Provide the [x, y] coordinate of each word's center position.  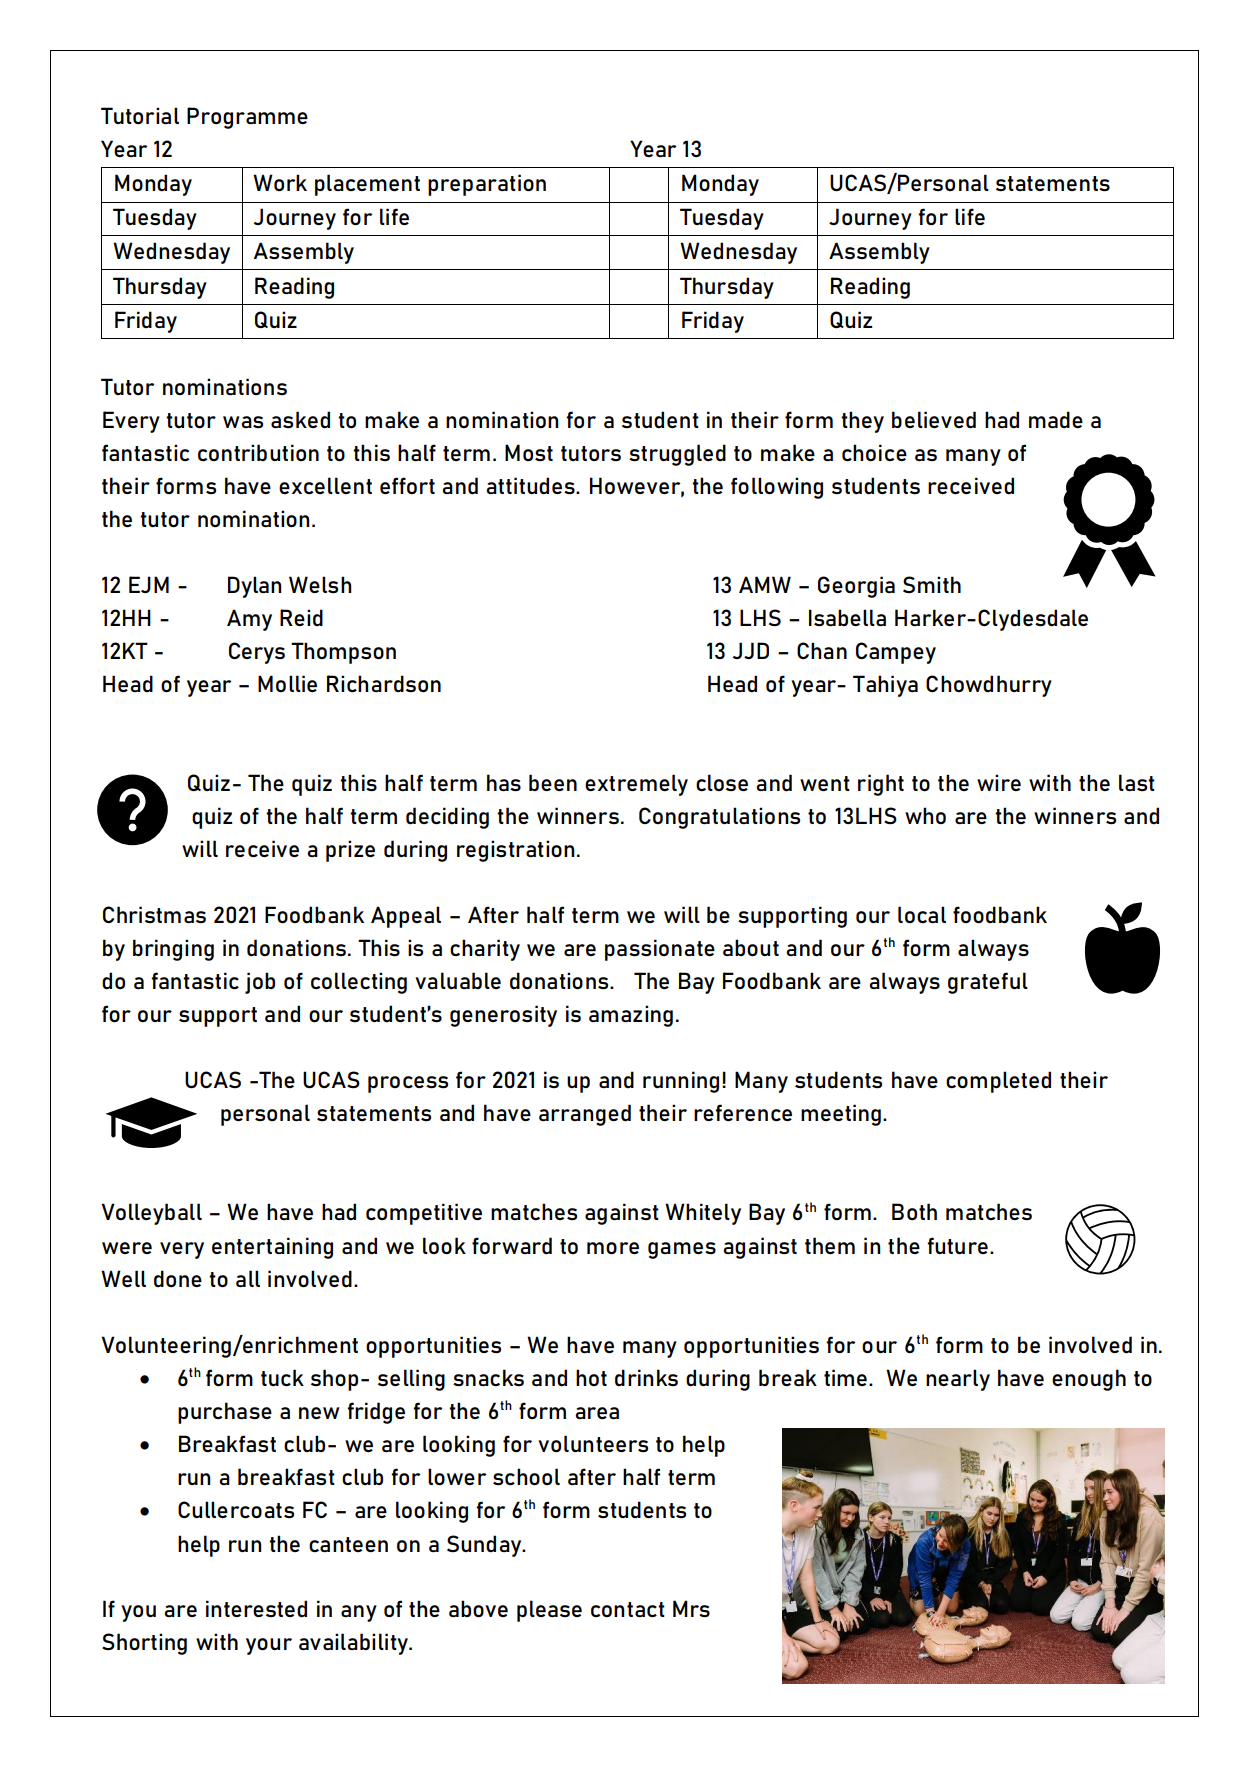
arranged [585, 1115]
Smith [932, 584]
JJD [751, 650]
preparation [487, 185]
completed [998, 1082]
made [1056, 419]
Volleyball [151, 1214]
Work [280, 182]
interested [256, 1609]
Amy [249, 620]
